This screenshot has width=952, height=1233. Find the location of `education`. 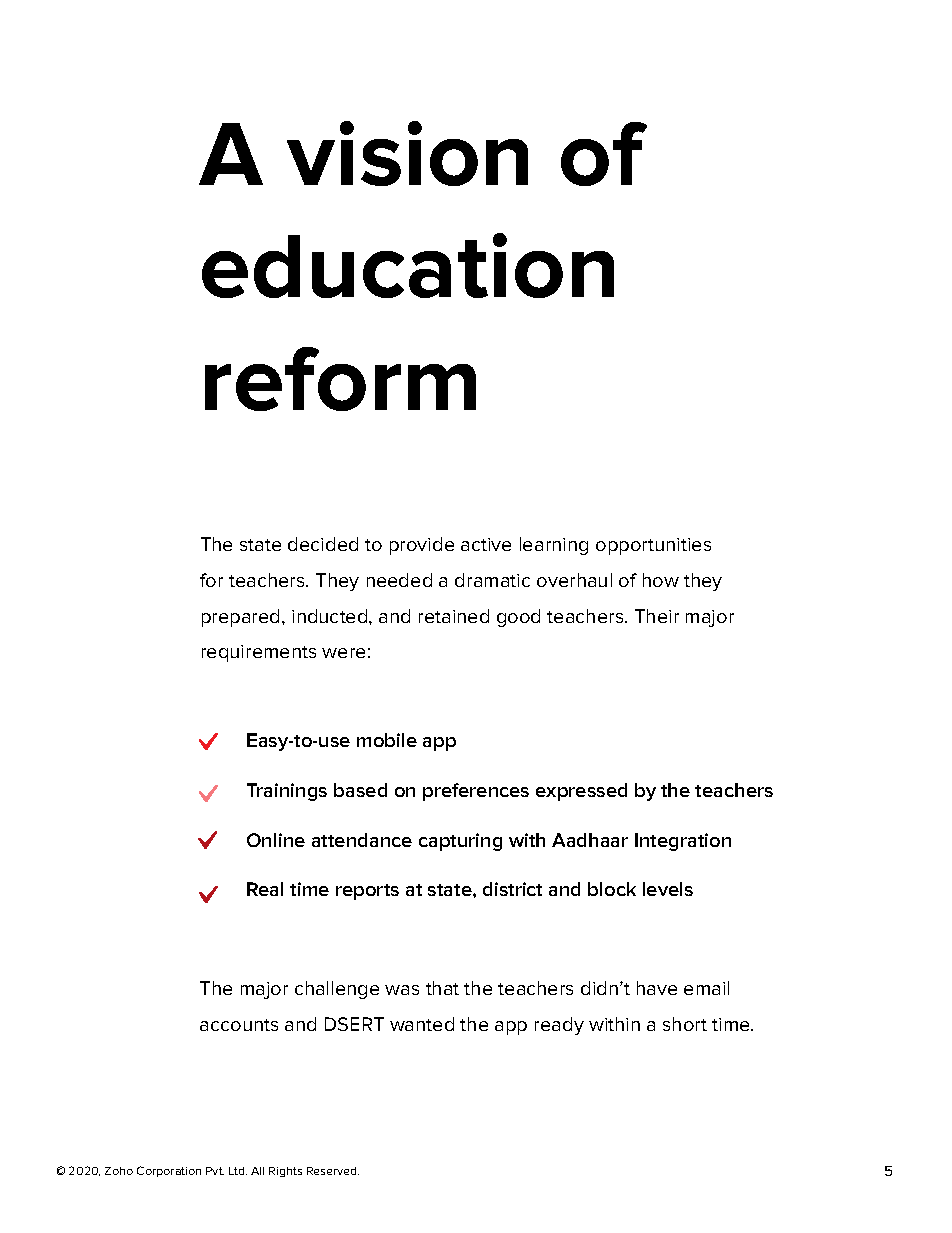

education is located at coordinates (408, 265).
